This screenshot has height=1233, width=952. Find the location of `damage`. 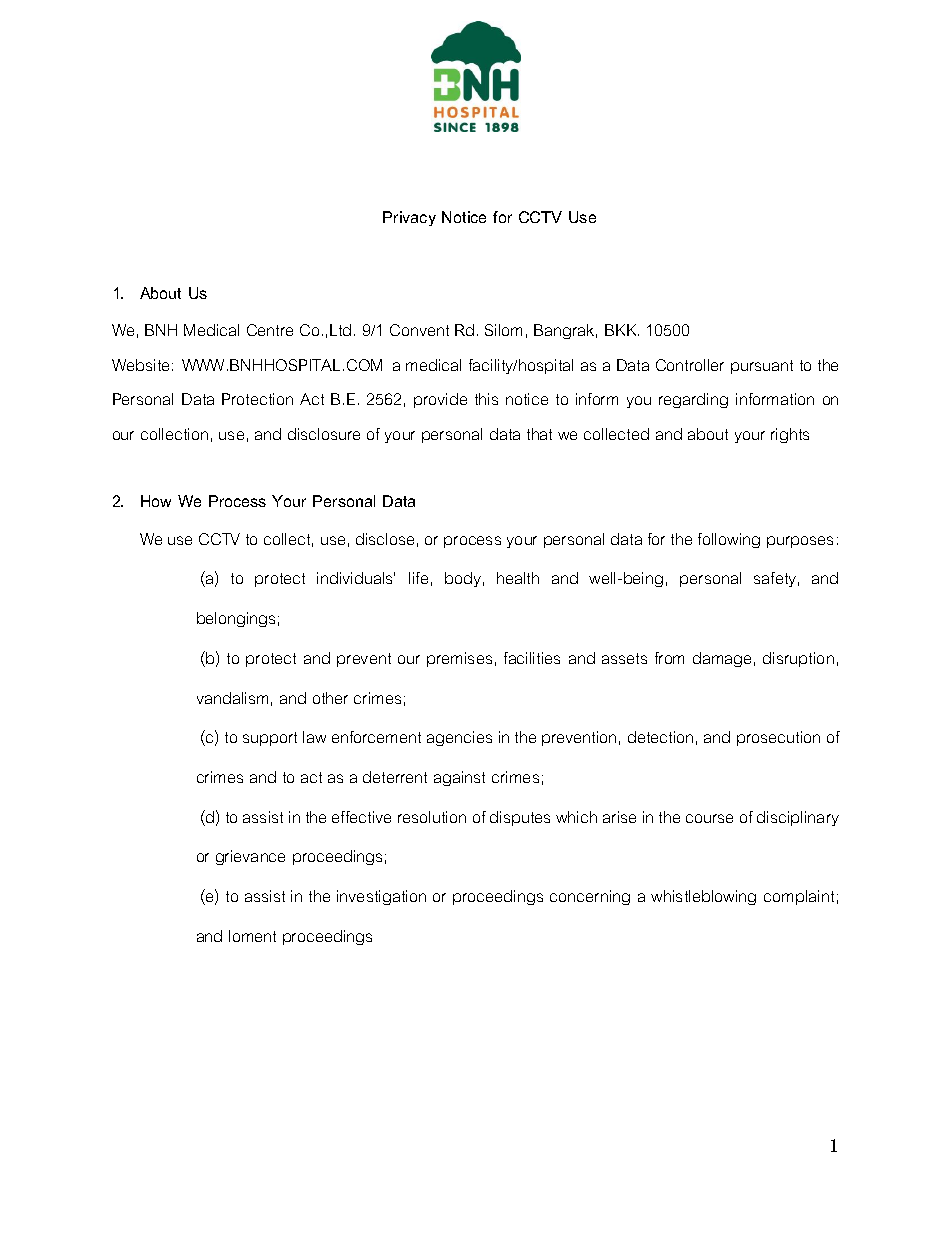

damage is located at coordinates (722, 659).
